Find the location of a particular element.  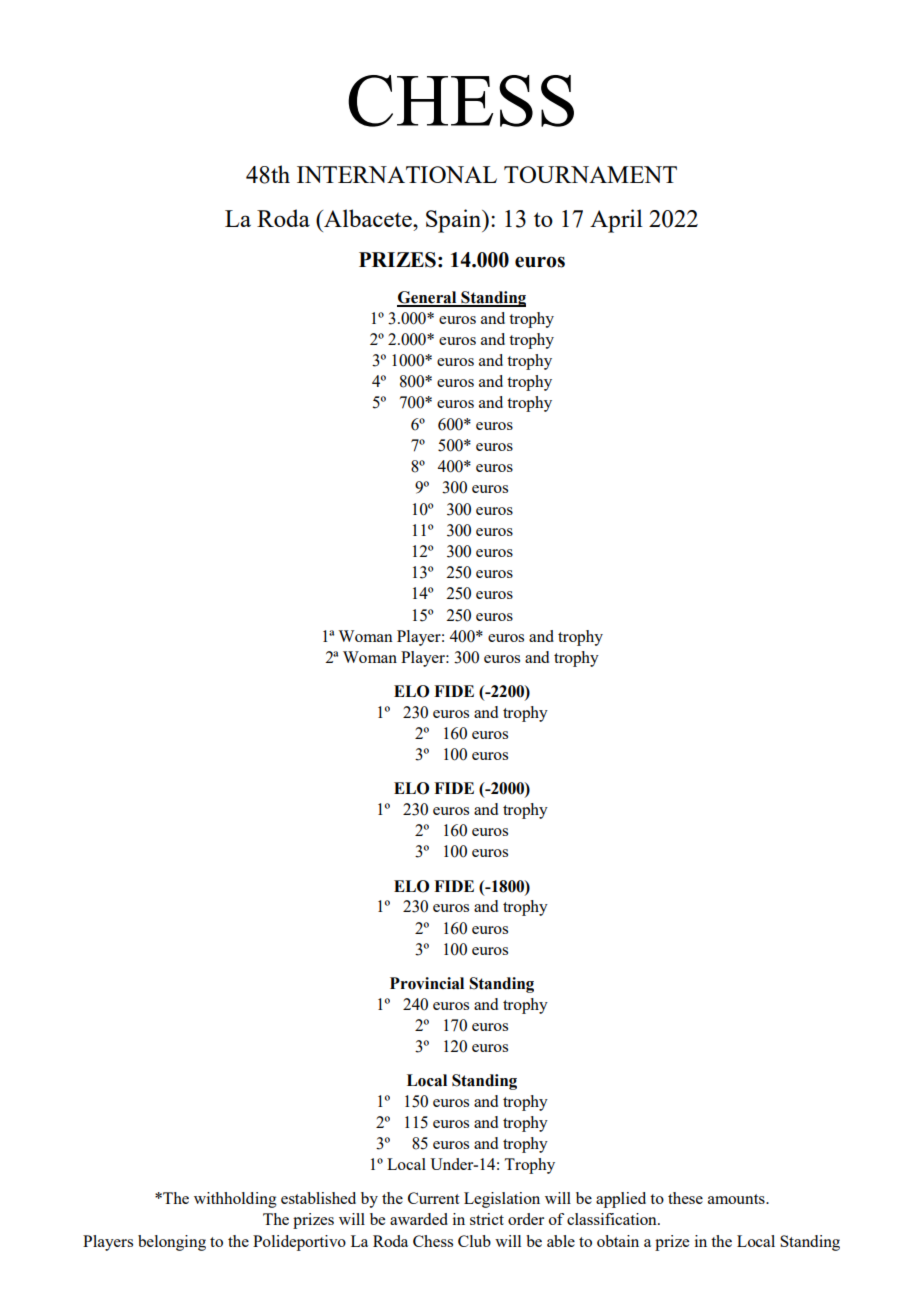

INTERNATIONAL is located at coordinates (397, 174).
